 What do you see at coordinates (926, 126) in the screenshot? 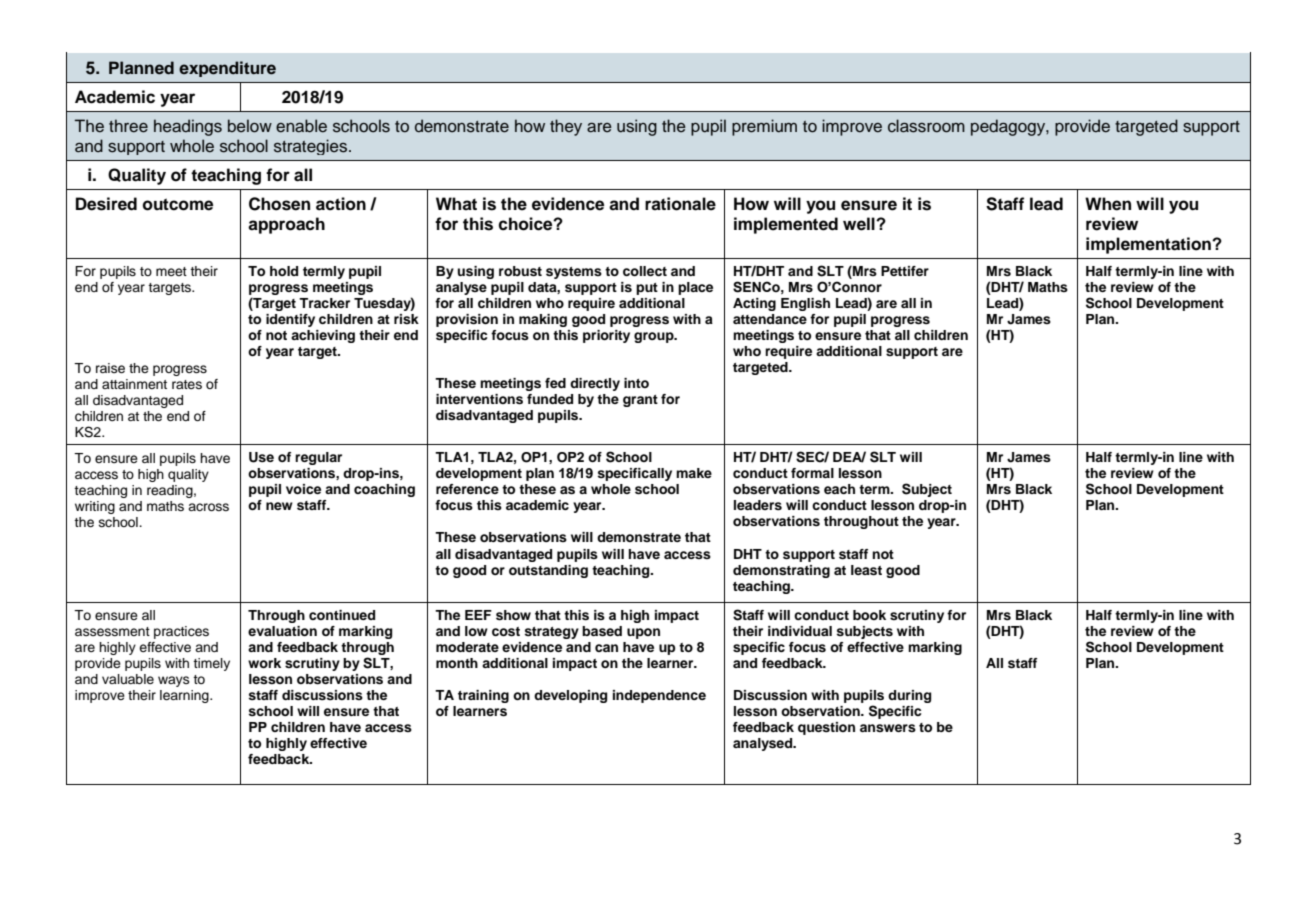
I see `classroom` at bounding box center [926, 126].
